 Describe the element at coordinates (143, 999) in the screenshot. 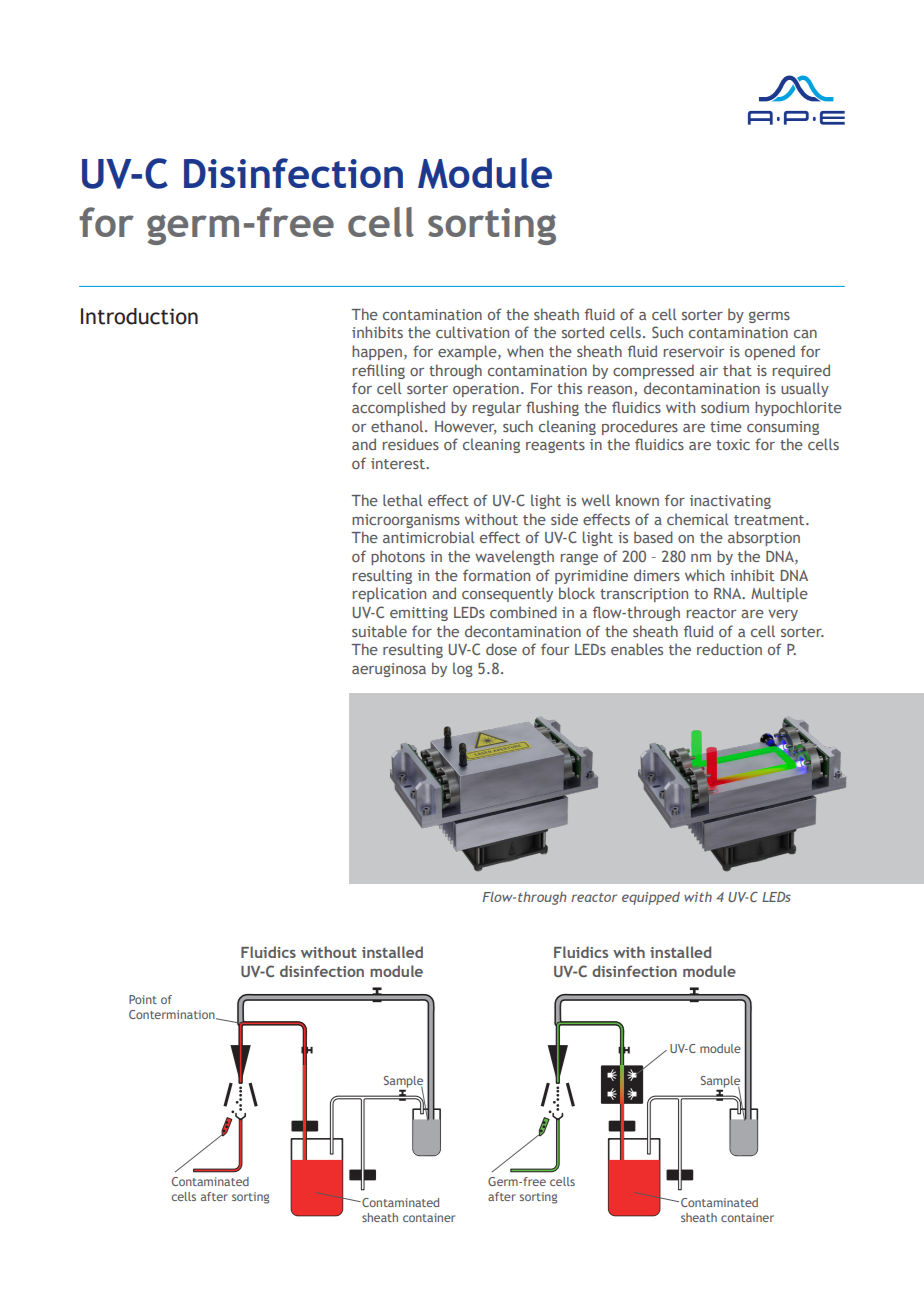

I see `Point` at that location.
